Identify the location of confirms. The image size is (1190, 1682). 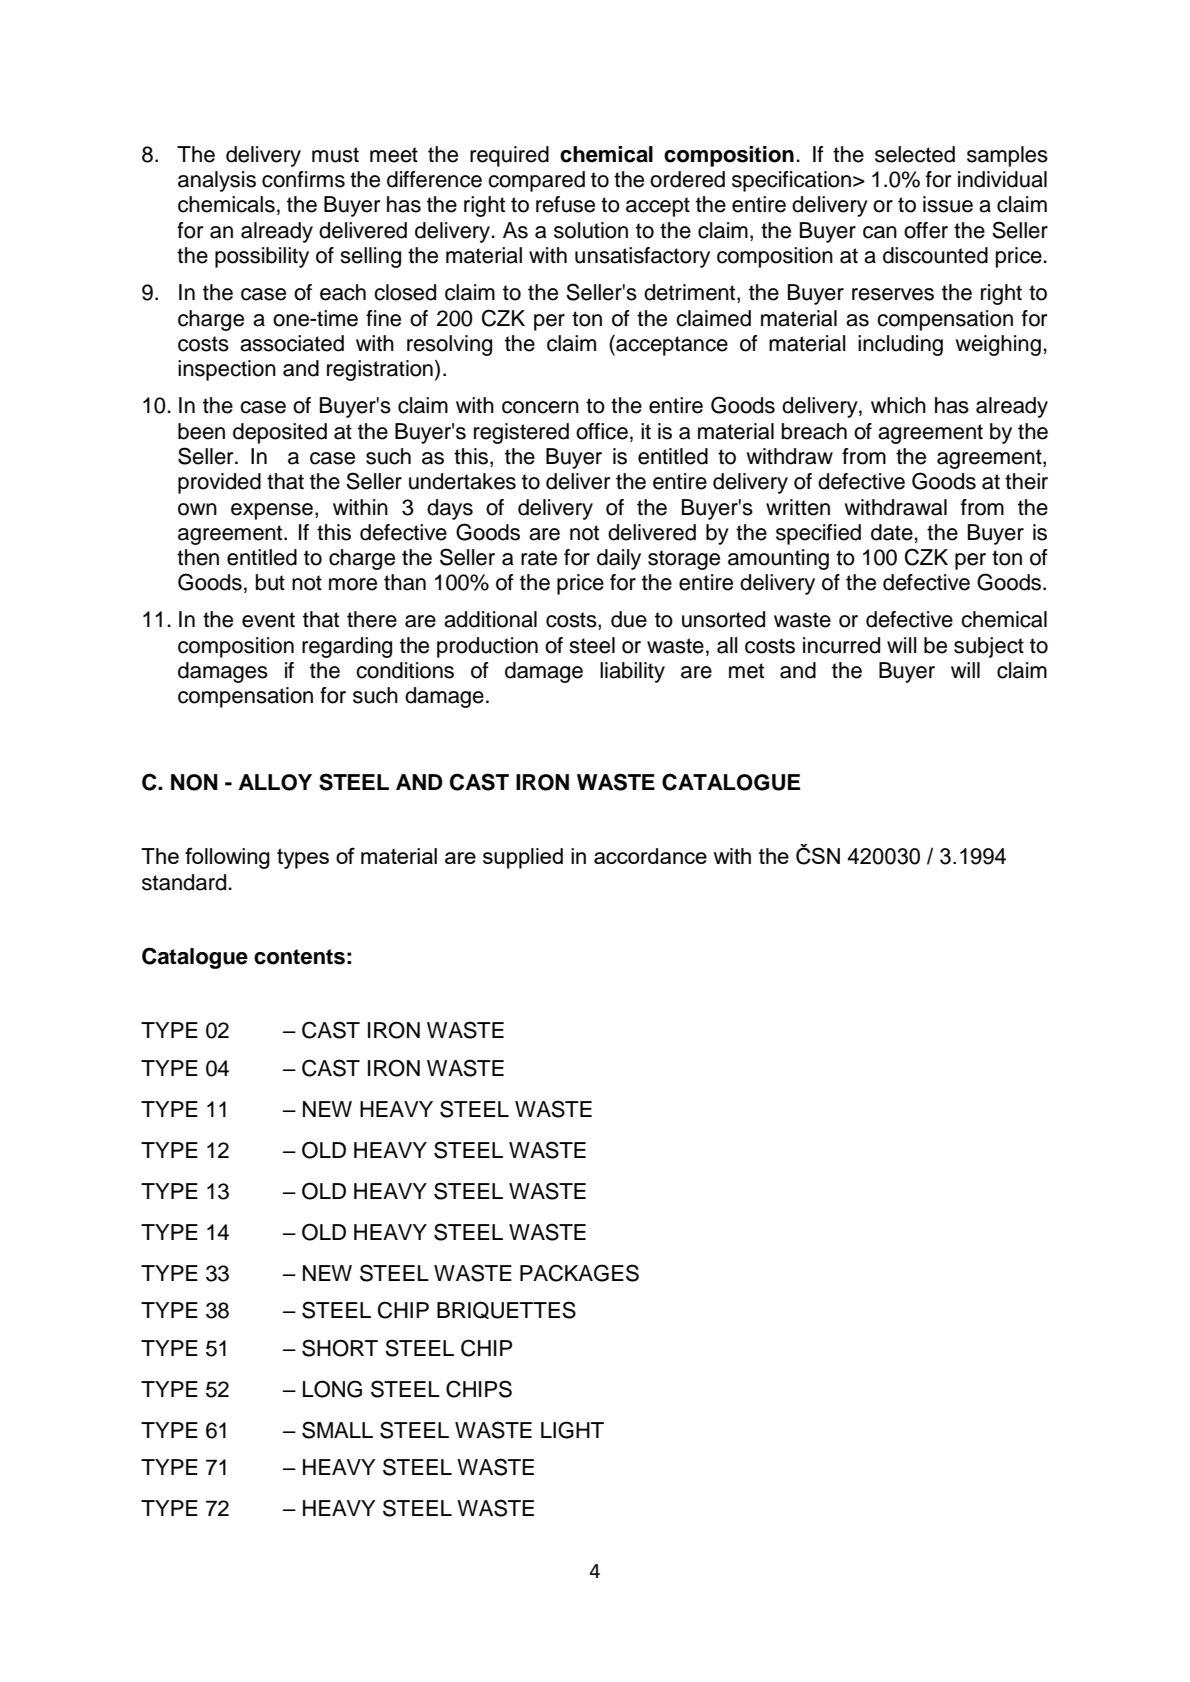
(303, 179).
